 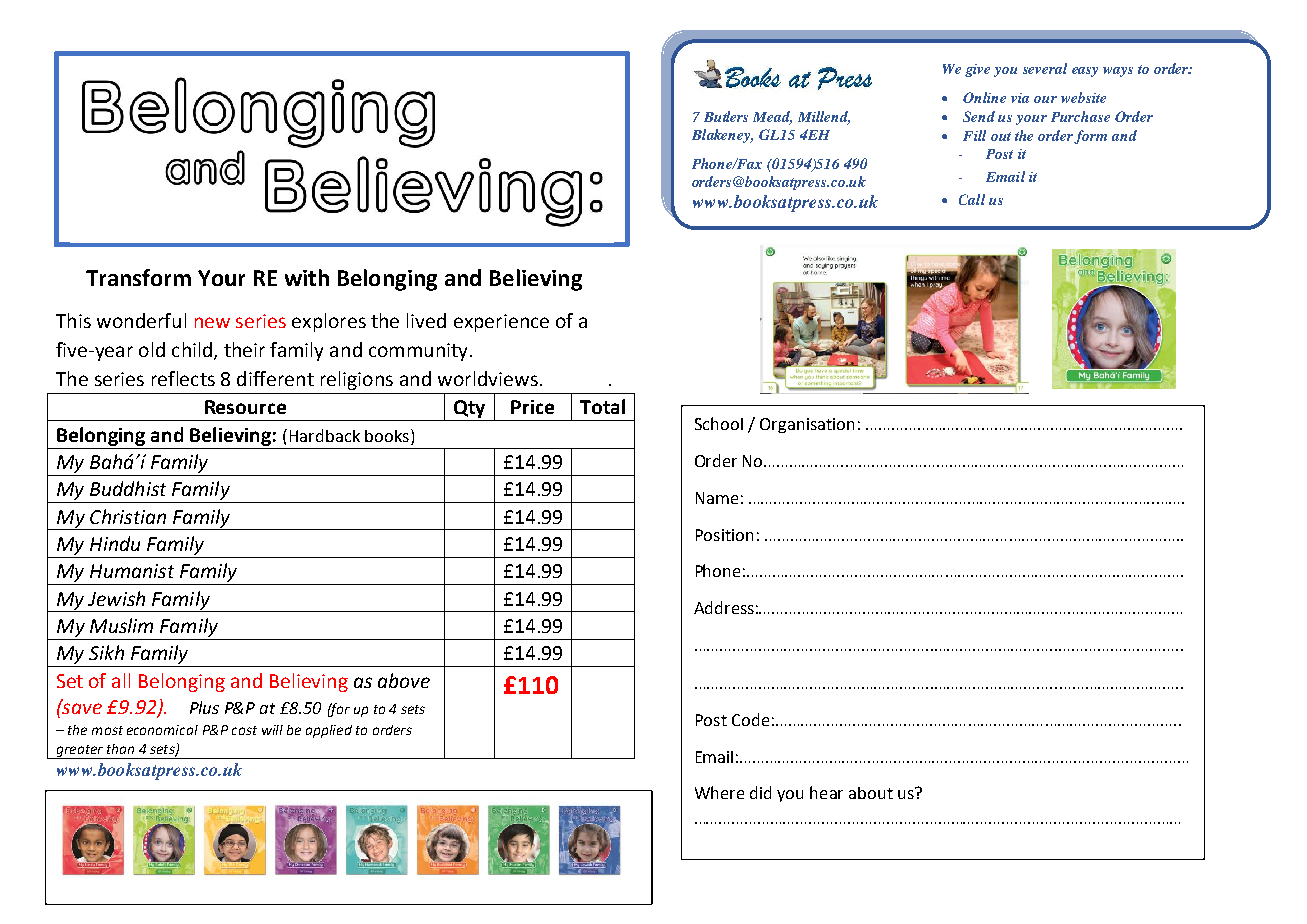 What do you see at coordinates (772, 118) in the page?
I see `Mead` at bounding box center [772, 118].
